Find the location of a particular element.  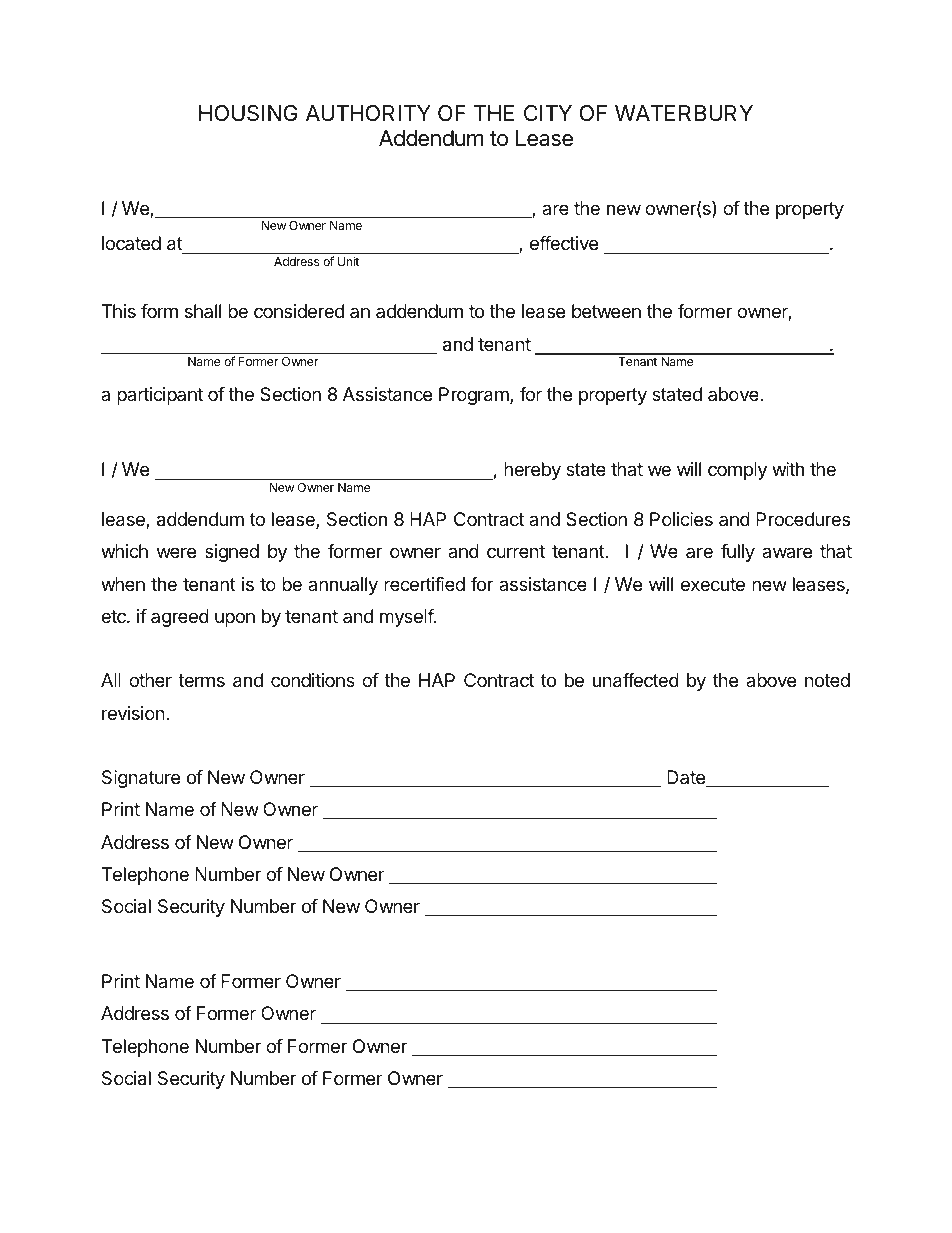

WATERBURY is located at coordinates (684, 113).
